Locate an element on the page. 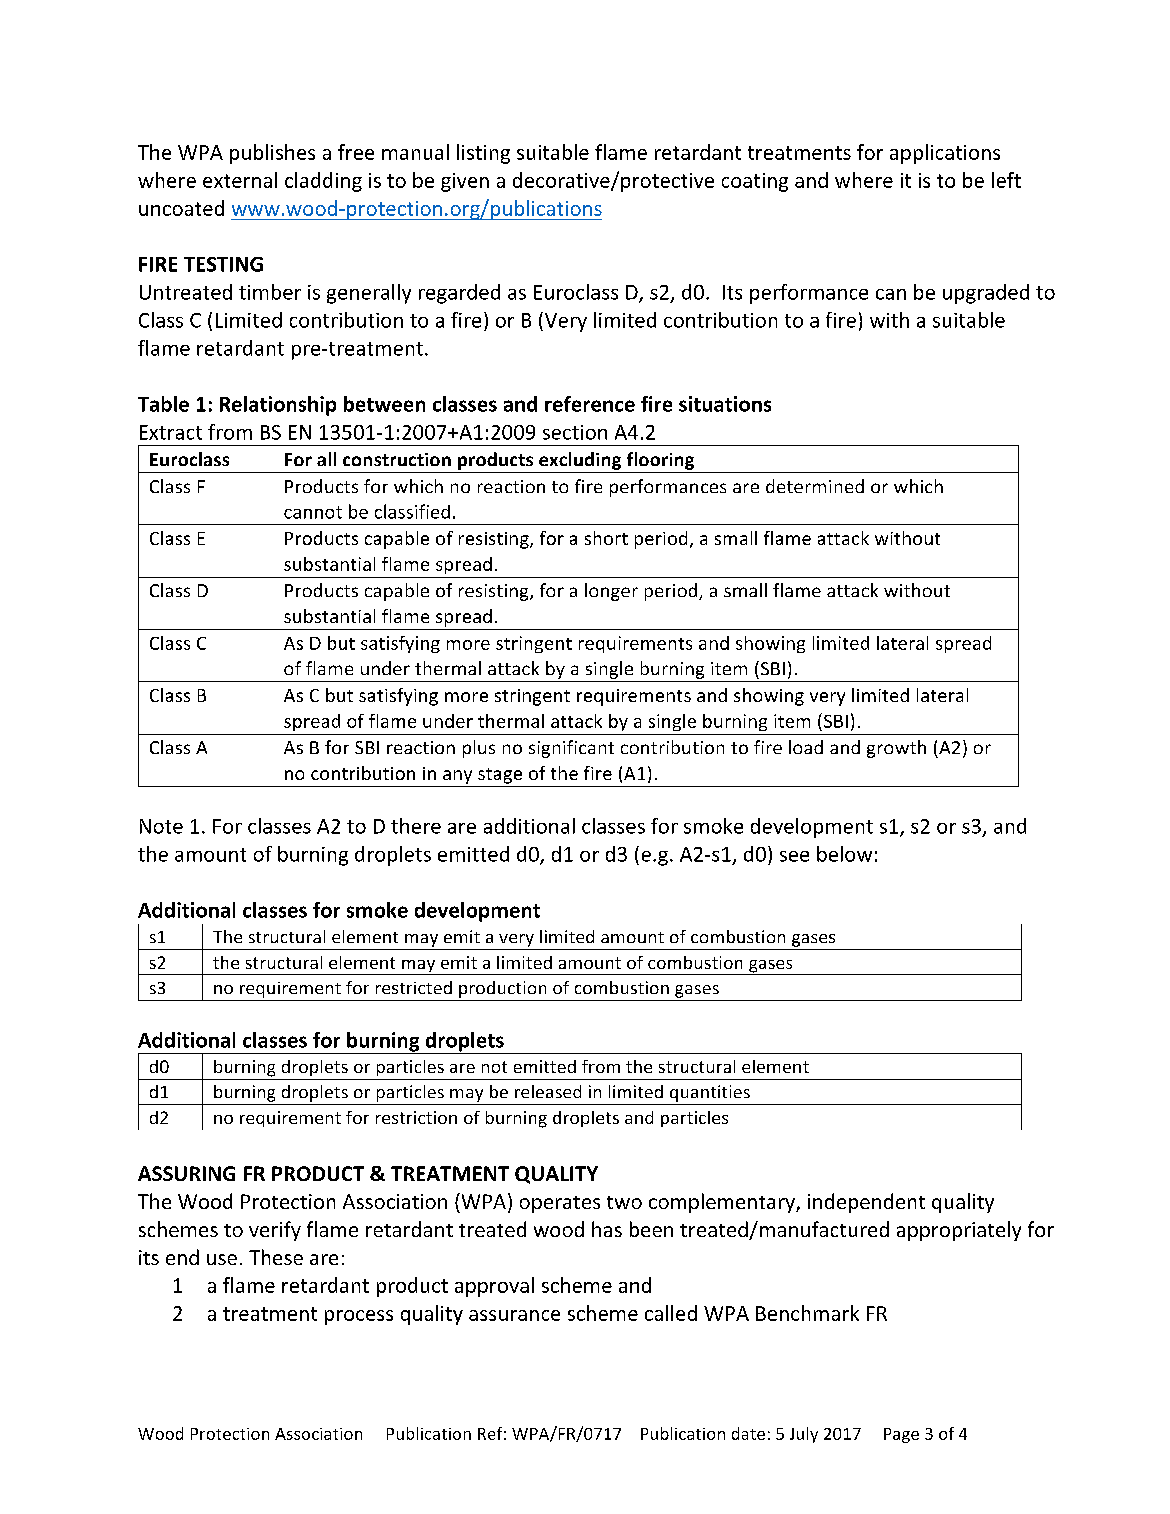 Image resolution: width=1170 pixels, height=1514 pixels. determined is located at coordinates (815, 486).
